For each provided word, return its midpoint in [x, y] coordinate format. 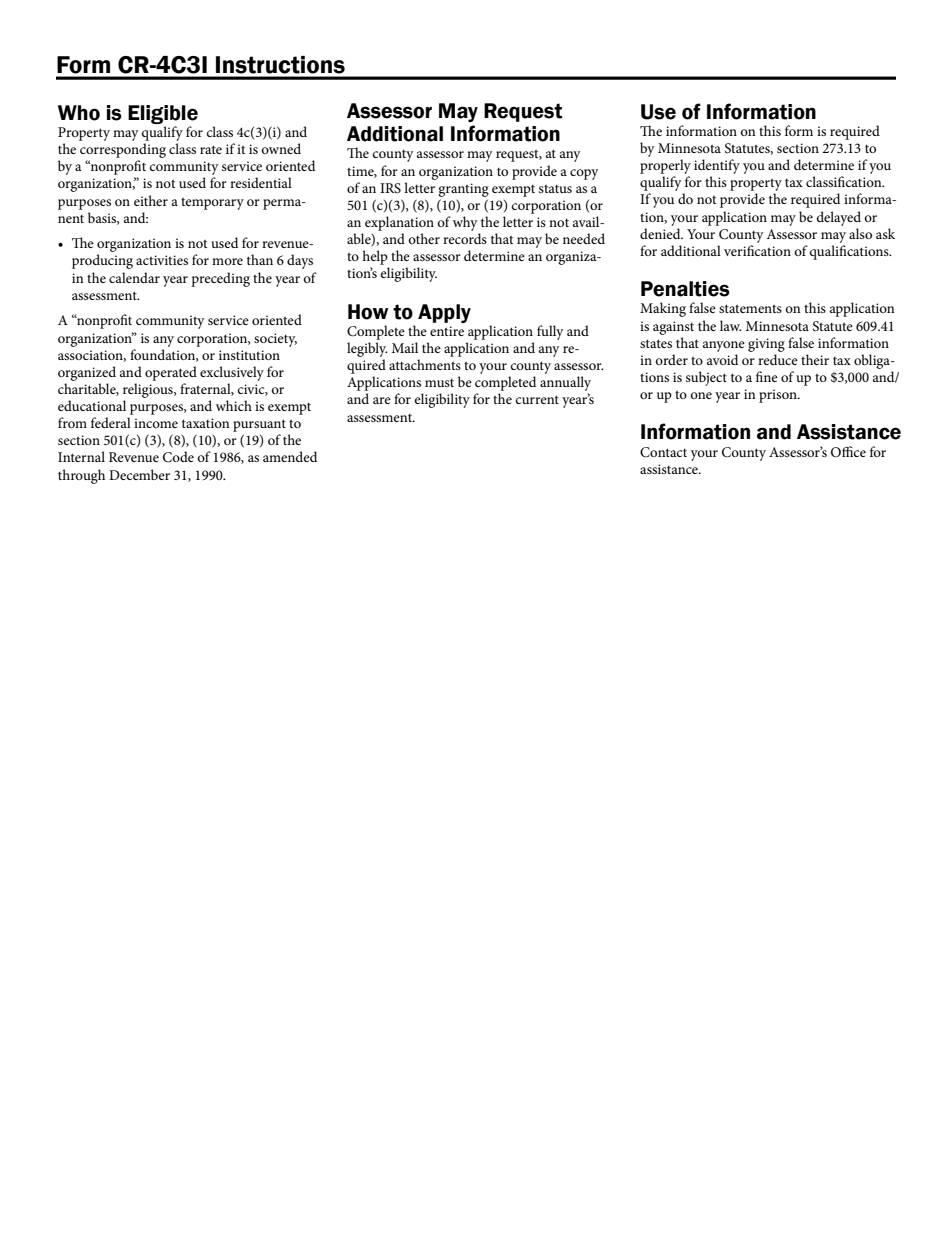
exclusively [232, 373]
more [227, 261]
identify [717, 166]
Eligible [163, 114]
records [465, 238]
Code [178, 457]
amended [290, 456]
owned [281, 148]
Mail [405, 347]
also [860, 233]
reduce [778, 359]
